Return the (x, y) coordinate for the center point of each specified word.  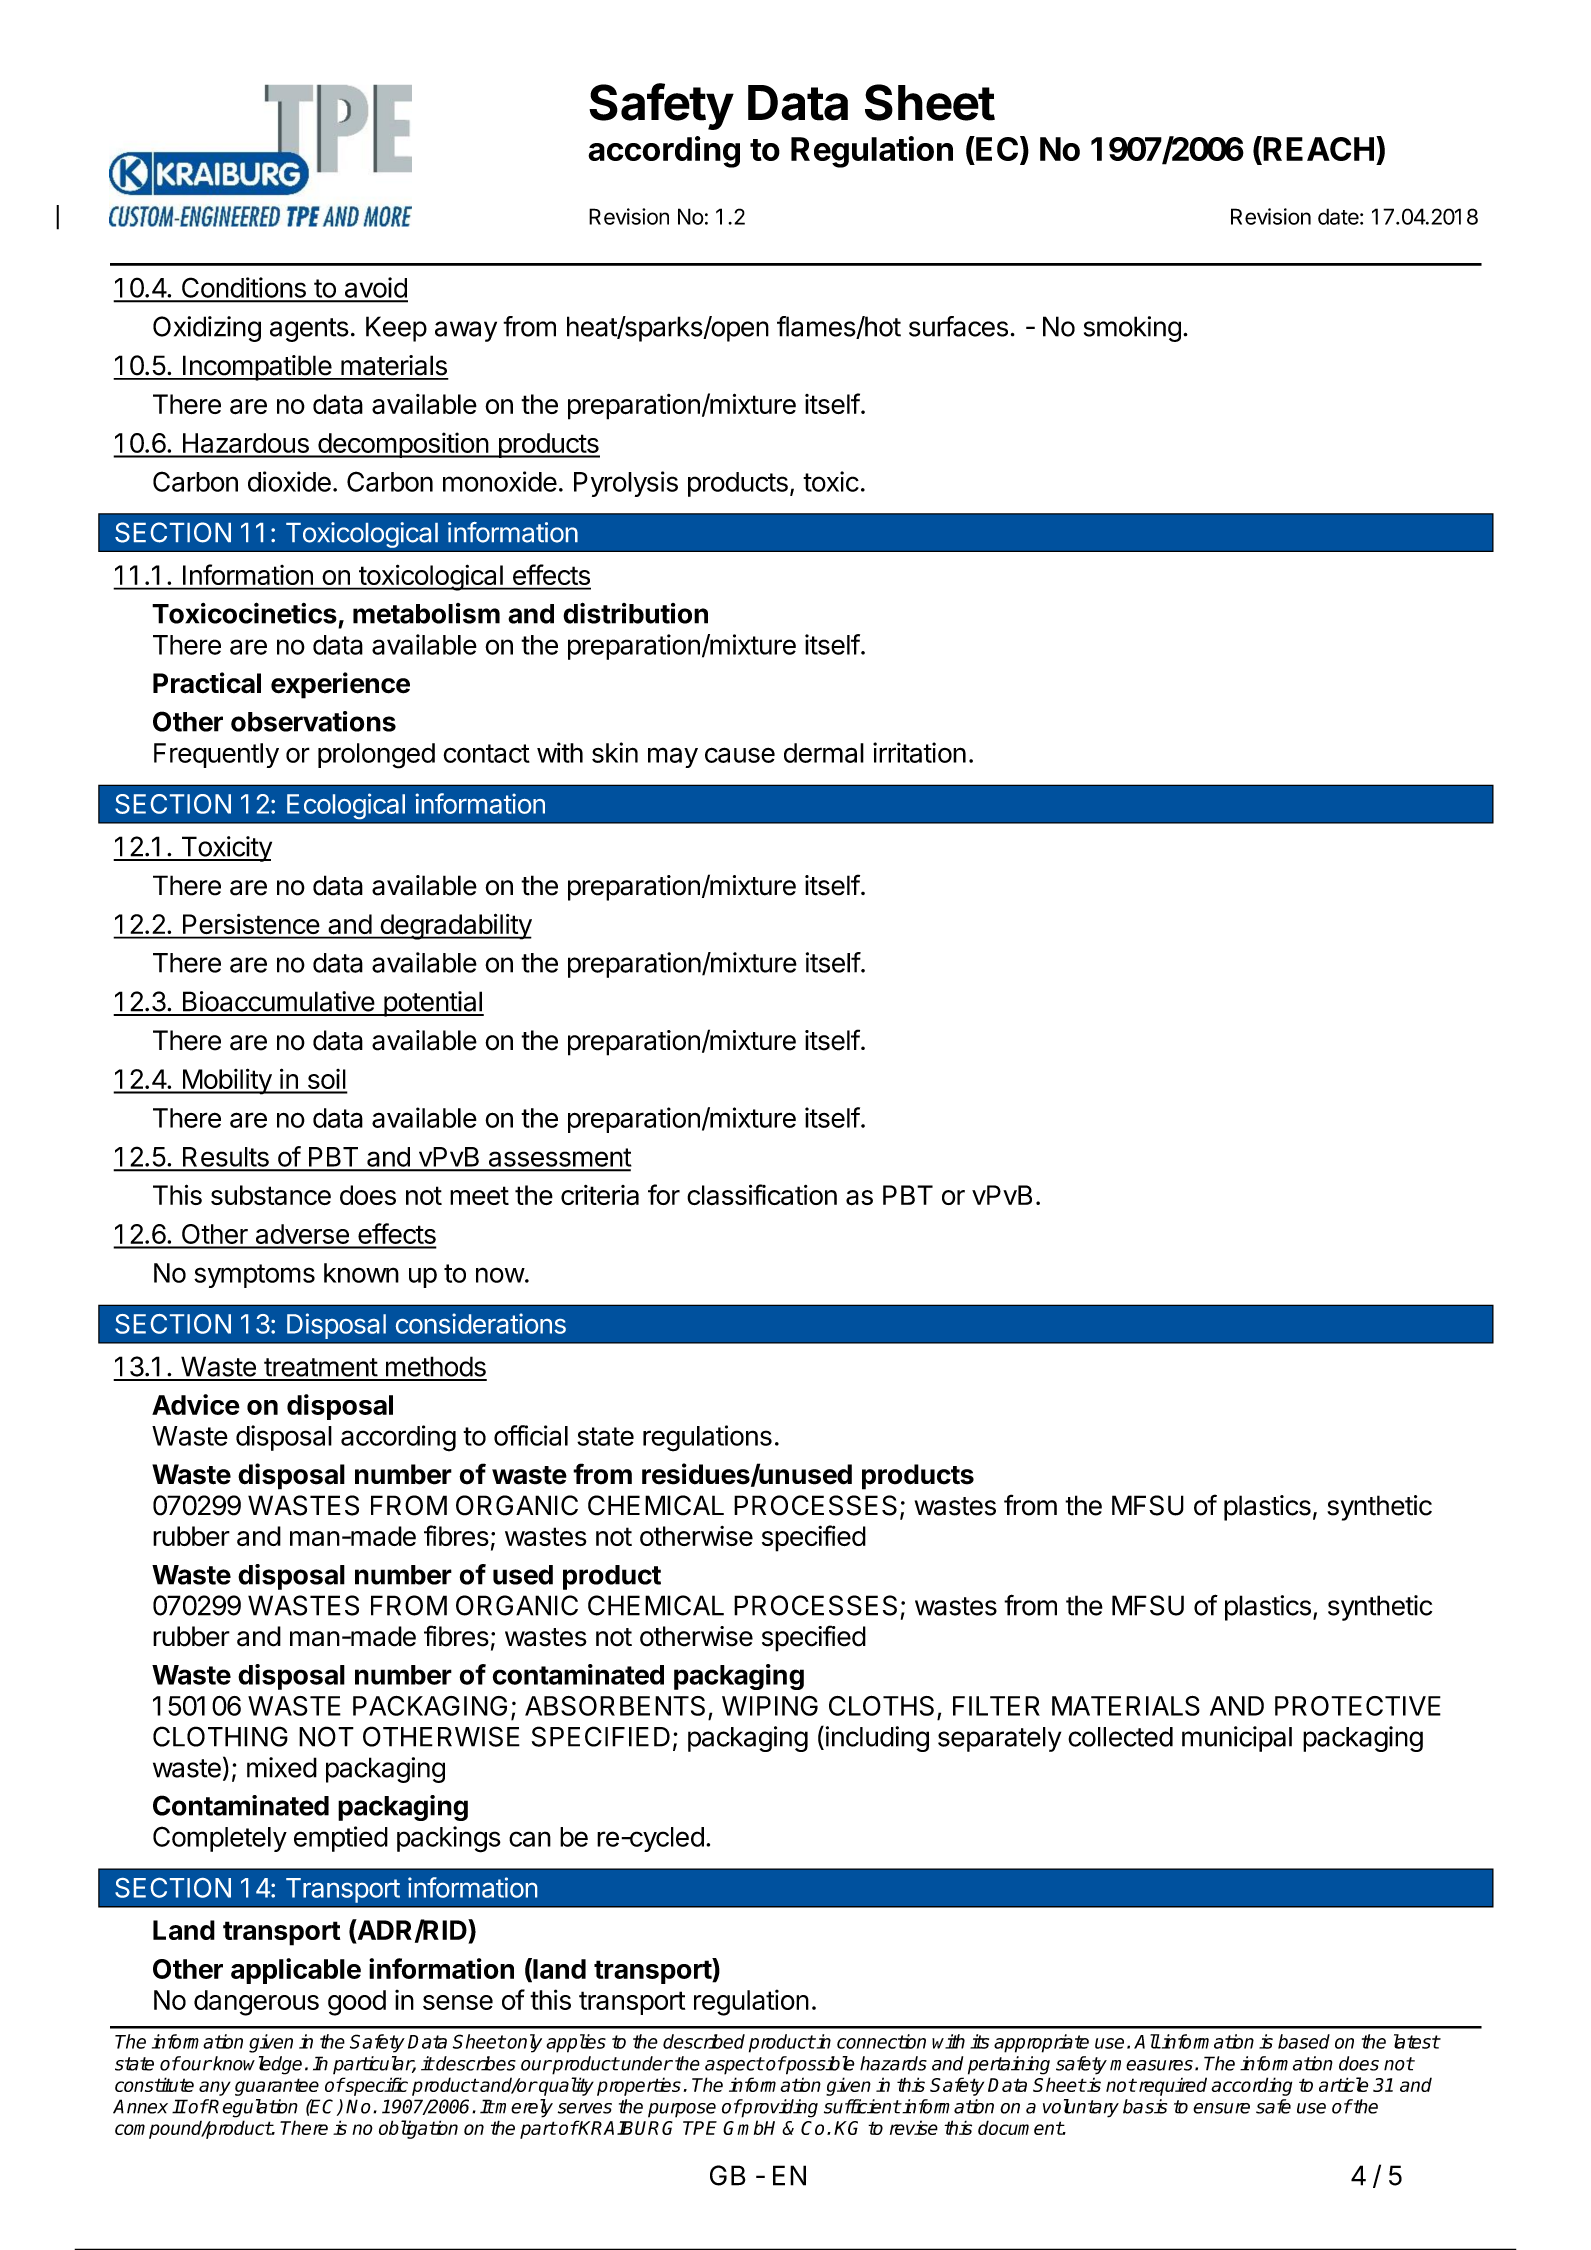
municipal (1237, 1739)
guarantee (277, 2087)
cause (740, 755)
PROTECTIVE (1358, 1706)
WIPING (770, 1706)
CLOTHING (220, 1736)
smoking (1132, 329)
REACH (1318, 149)
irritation (919, 752)
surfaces (958, 326)
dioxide (289, 481)
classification (762, 1195)
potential (432, 1004)
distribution (635, 613)
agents (309, 330)
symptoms (254, 1276)
